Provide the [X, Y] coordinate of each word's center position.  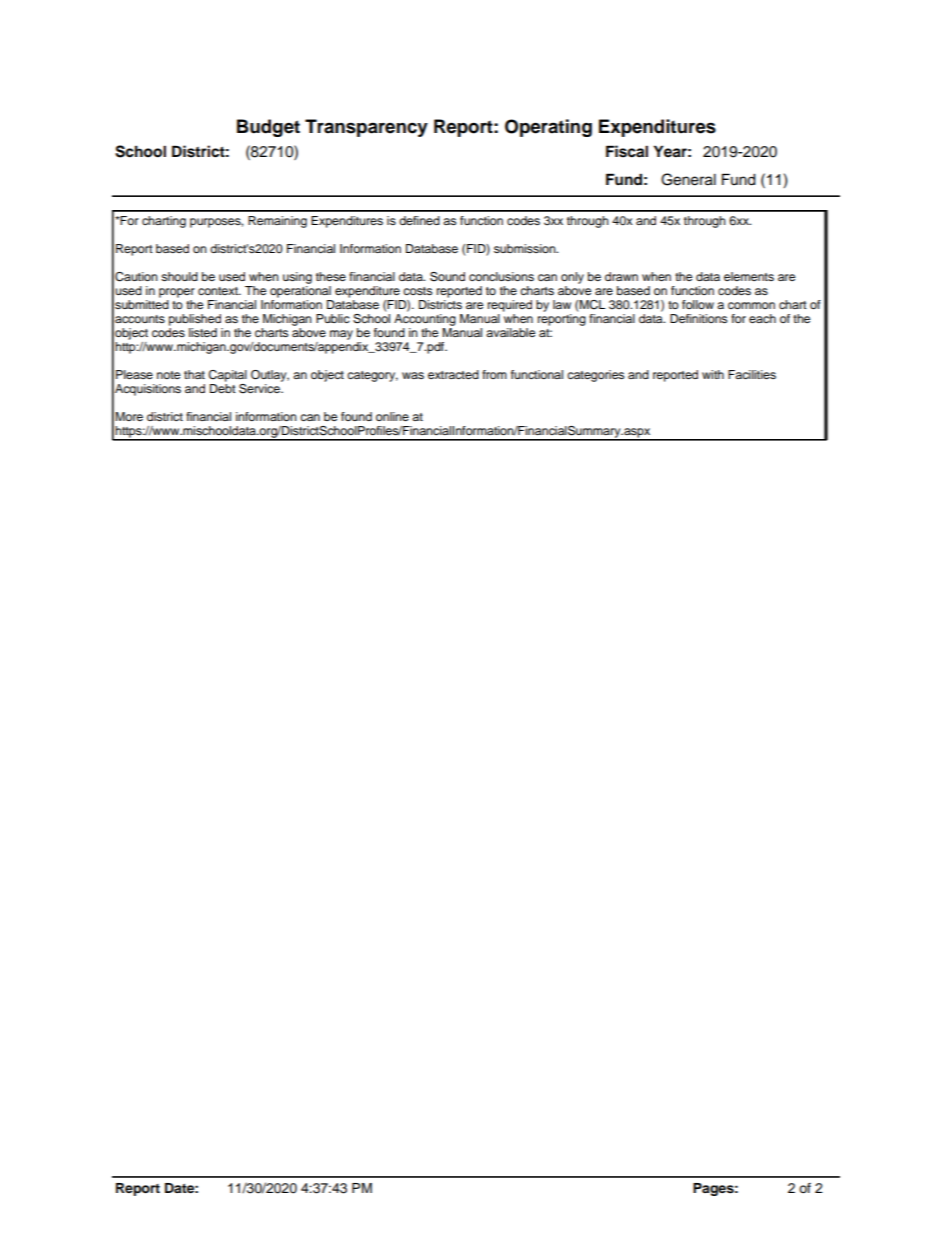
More [129, 416]
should [179, 276]
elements [749, 276]
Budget [268, 128]
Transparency [366, 128]
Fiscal [627, 151]
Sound [447, 277]
